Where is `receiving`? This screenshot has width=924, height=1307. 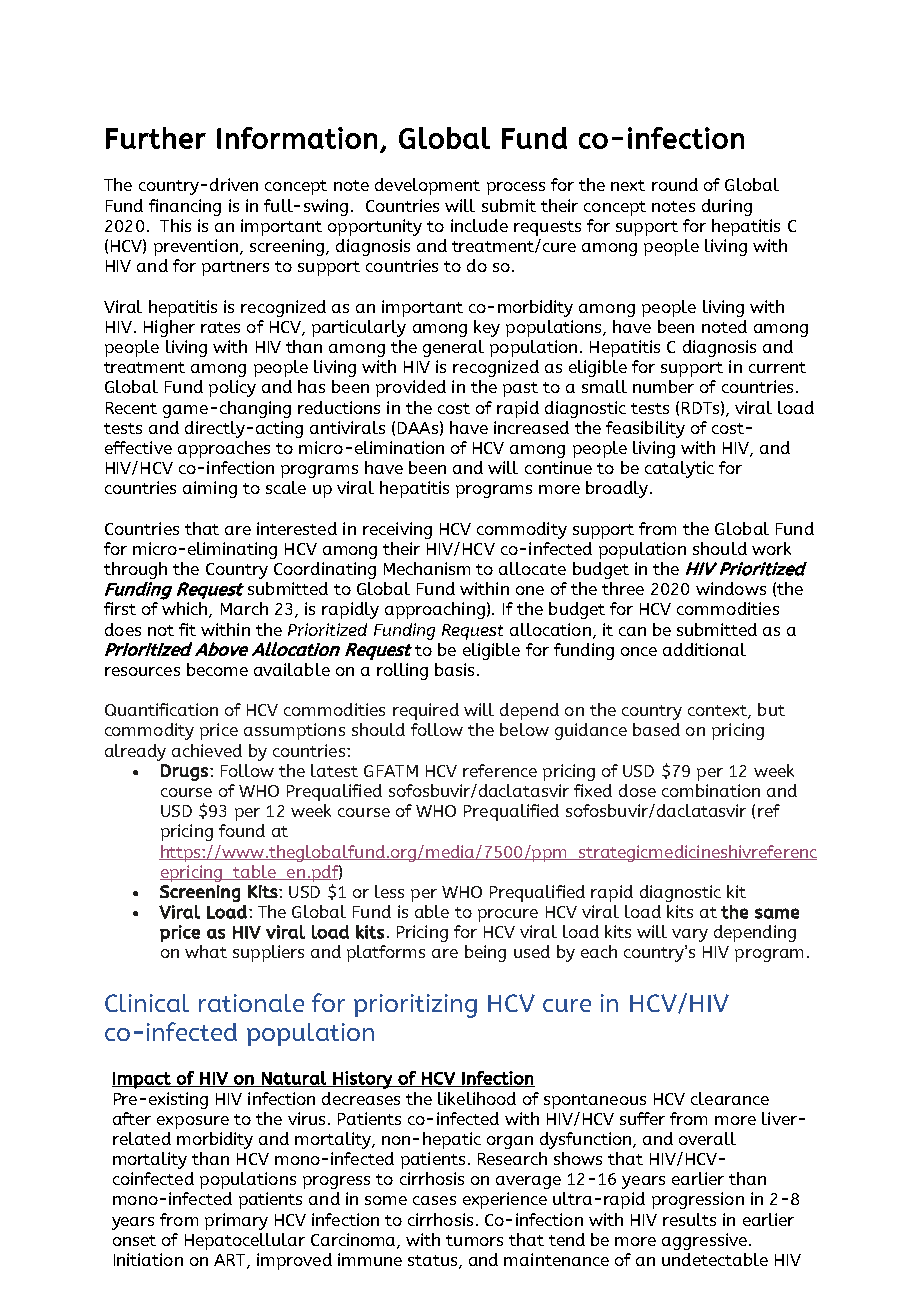
receiving is located at coordinates (397, 530).
